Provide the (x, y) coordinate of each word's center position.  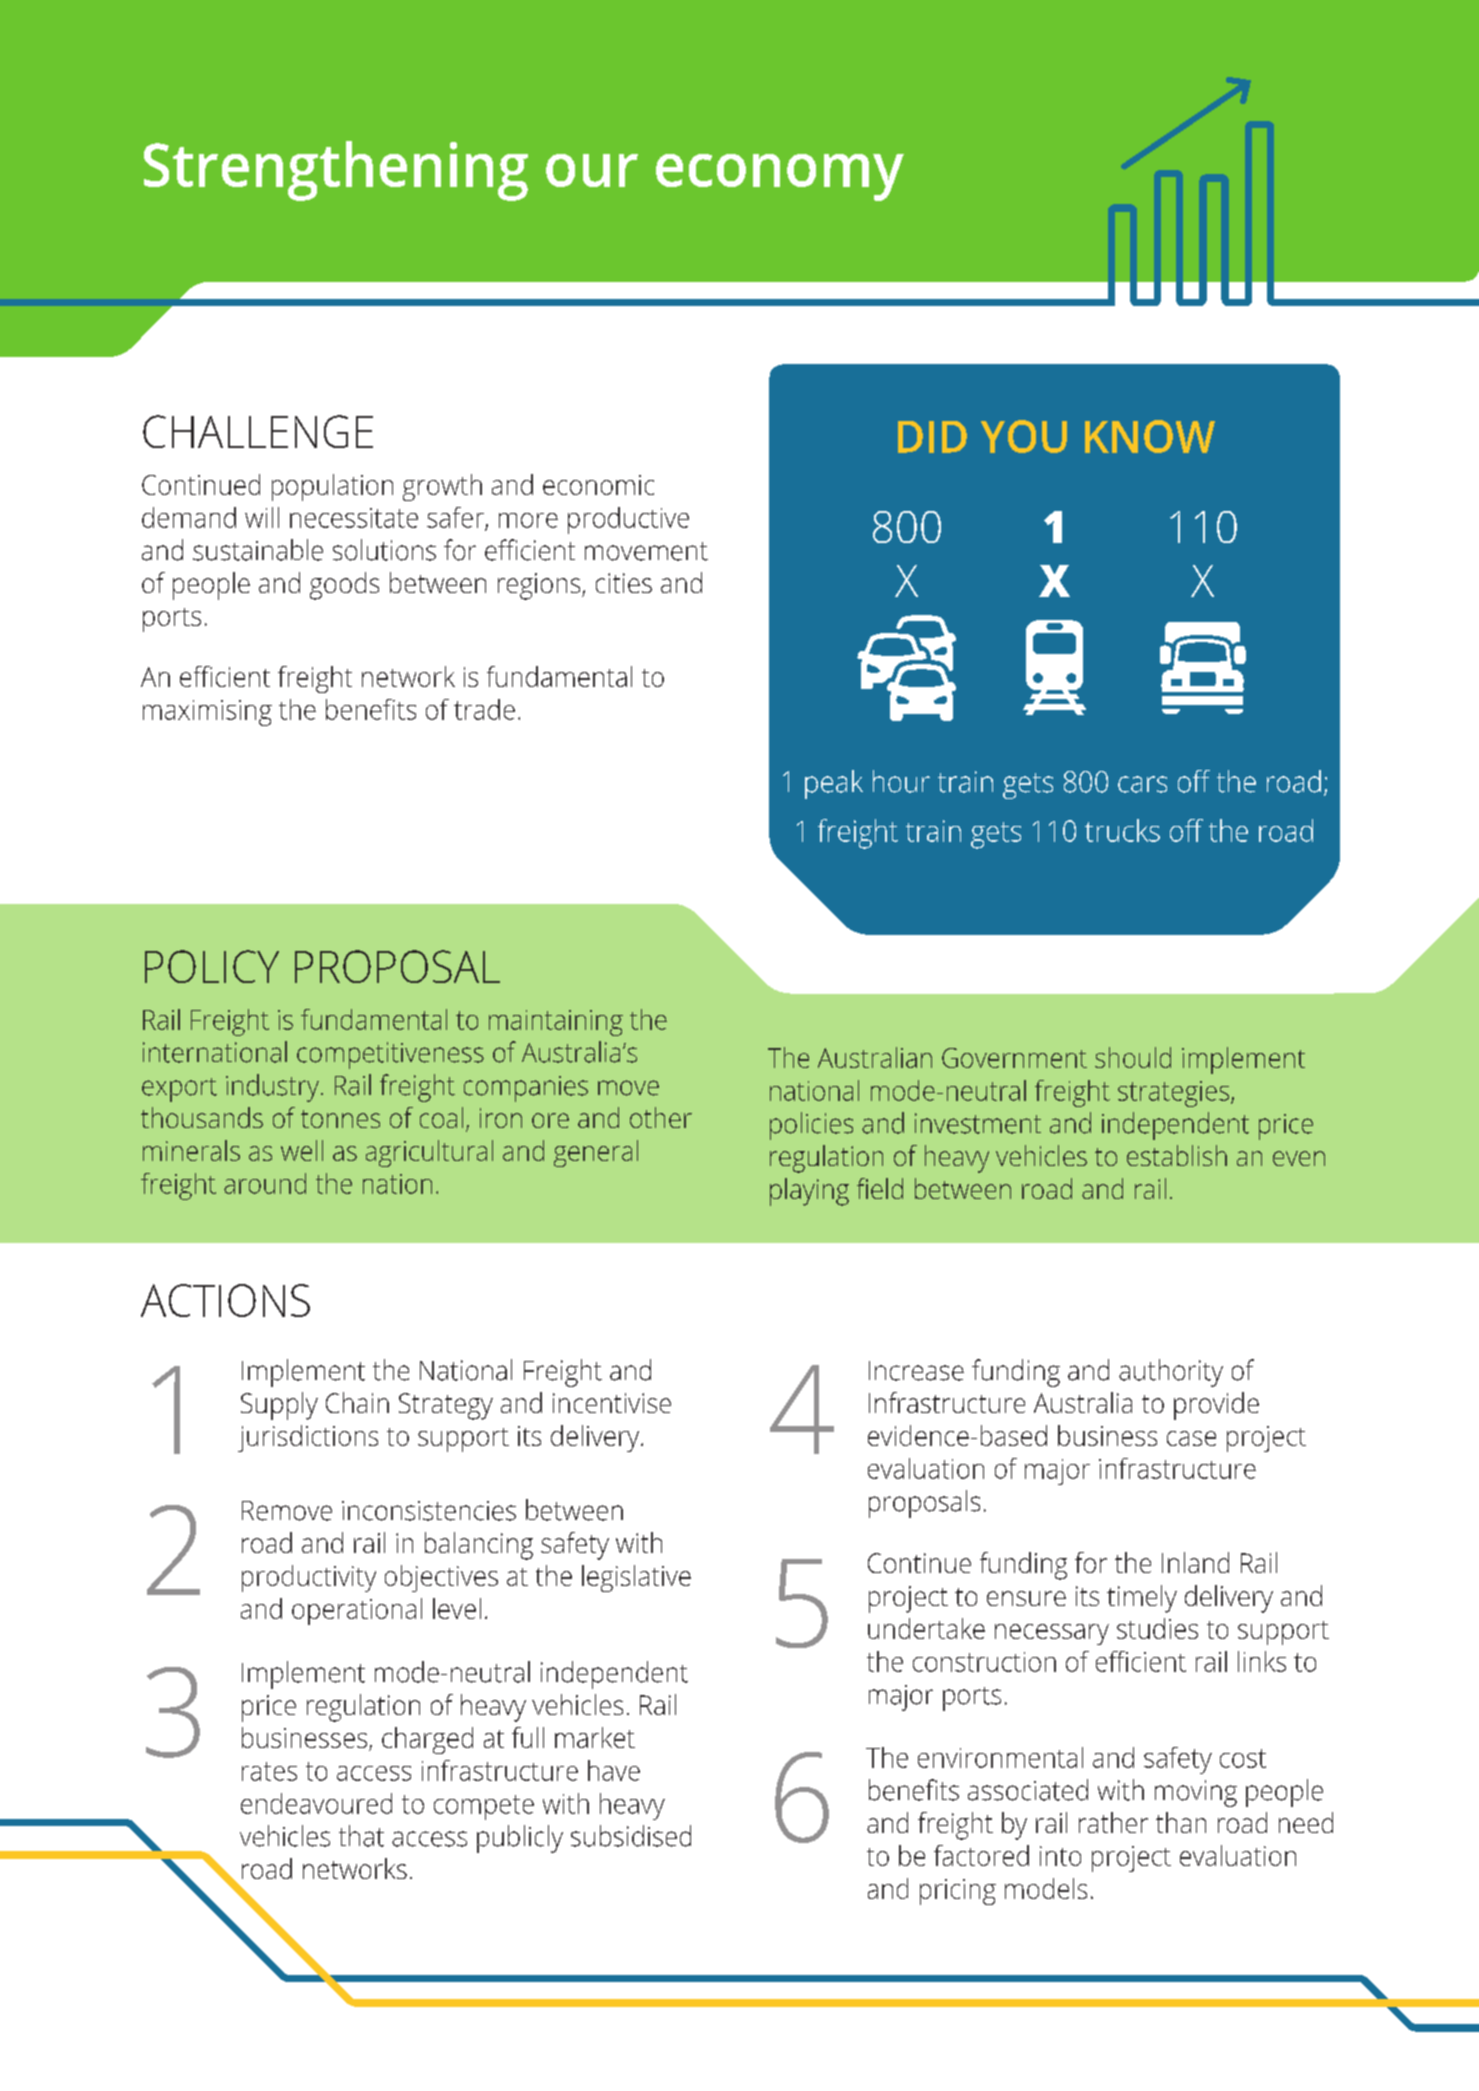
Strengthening (336, 171)
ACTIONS (225, 1300)
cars (1142, 784)
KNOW (1150, 436)
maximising (207, 713)
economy (780, 177)
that (361, 1836)
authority (1171, 1373)
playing (809, 1192)
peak (834, 784)
